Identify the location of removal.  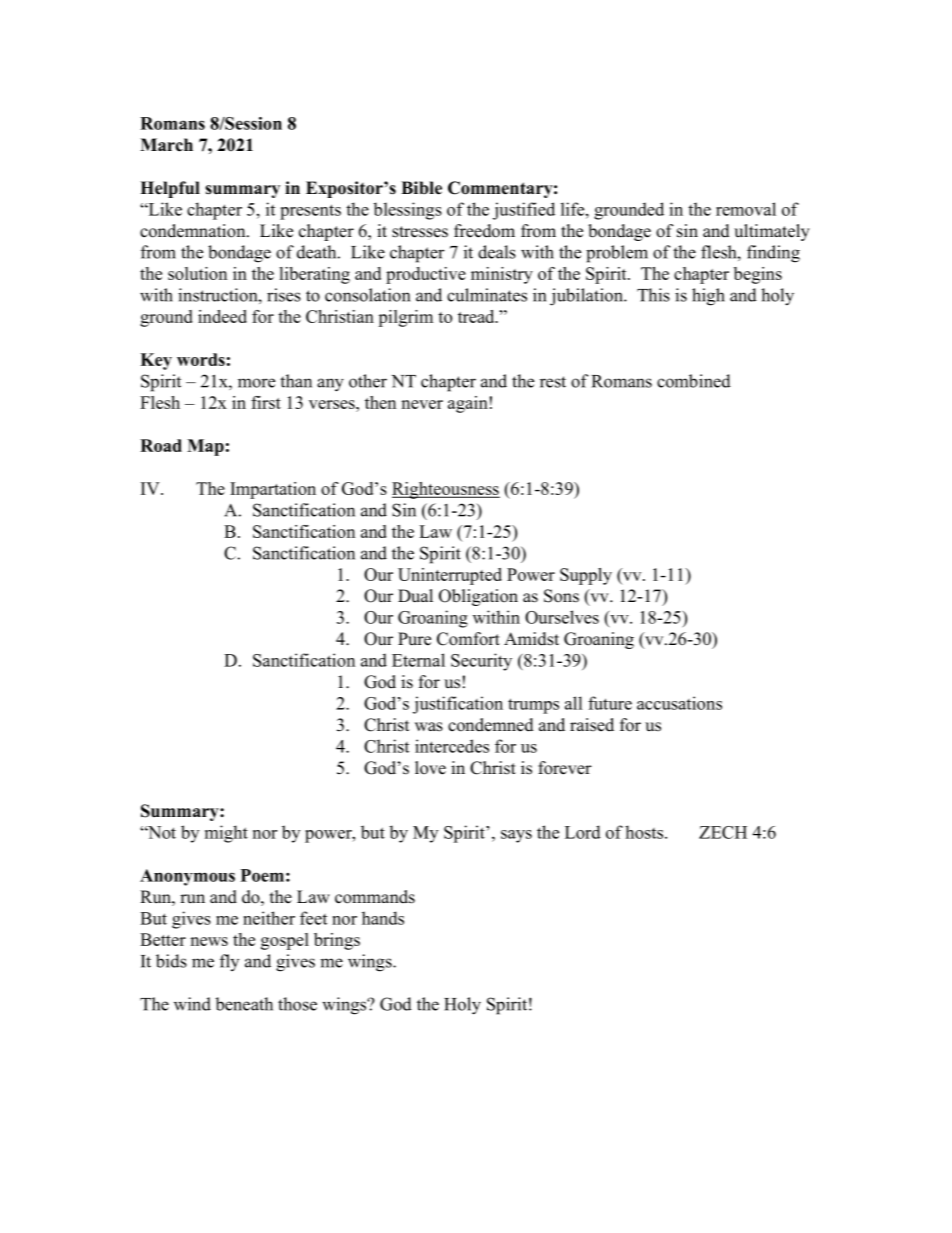
(746, 209).
